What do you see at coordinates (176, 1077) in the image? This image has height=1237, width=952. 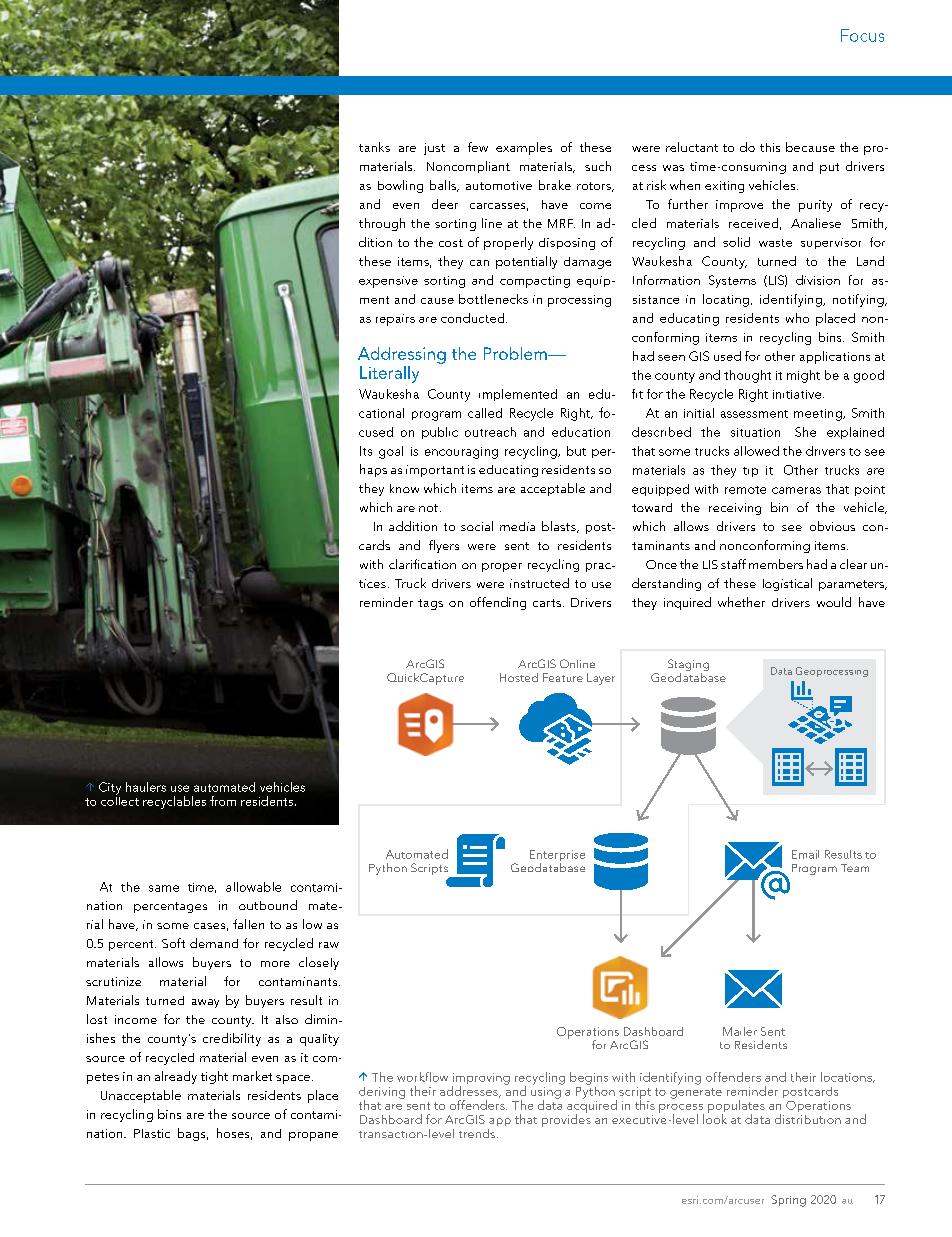 I see `already` at bounding box center [176, 1077].
